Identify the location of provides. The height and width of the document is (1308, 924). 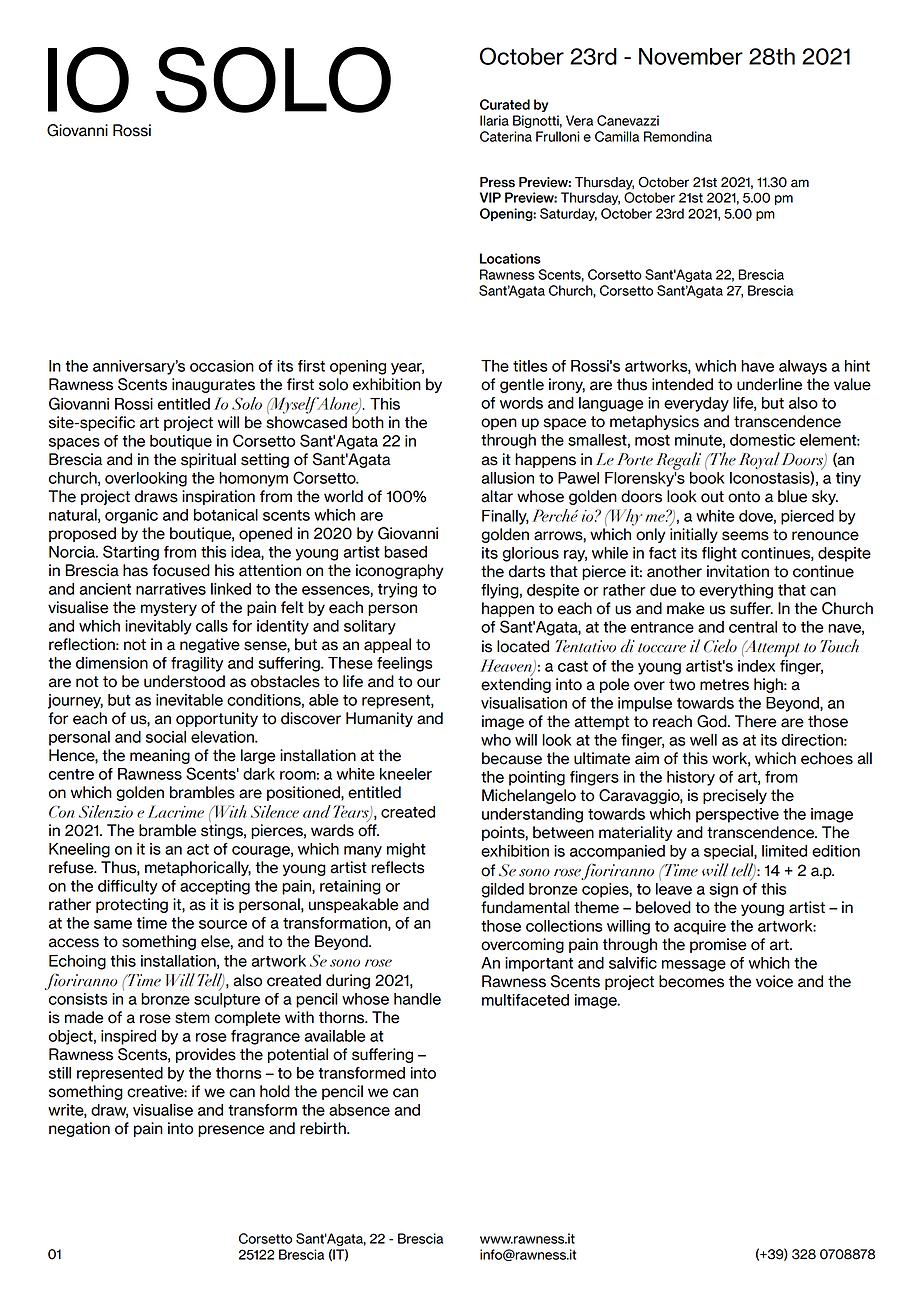
(206, 1055).
